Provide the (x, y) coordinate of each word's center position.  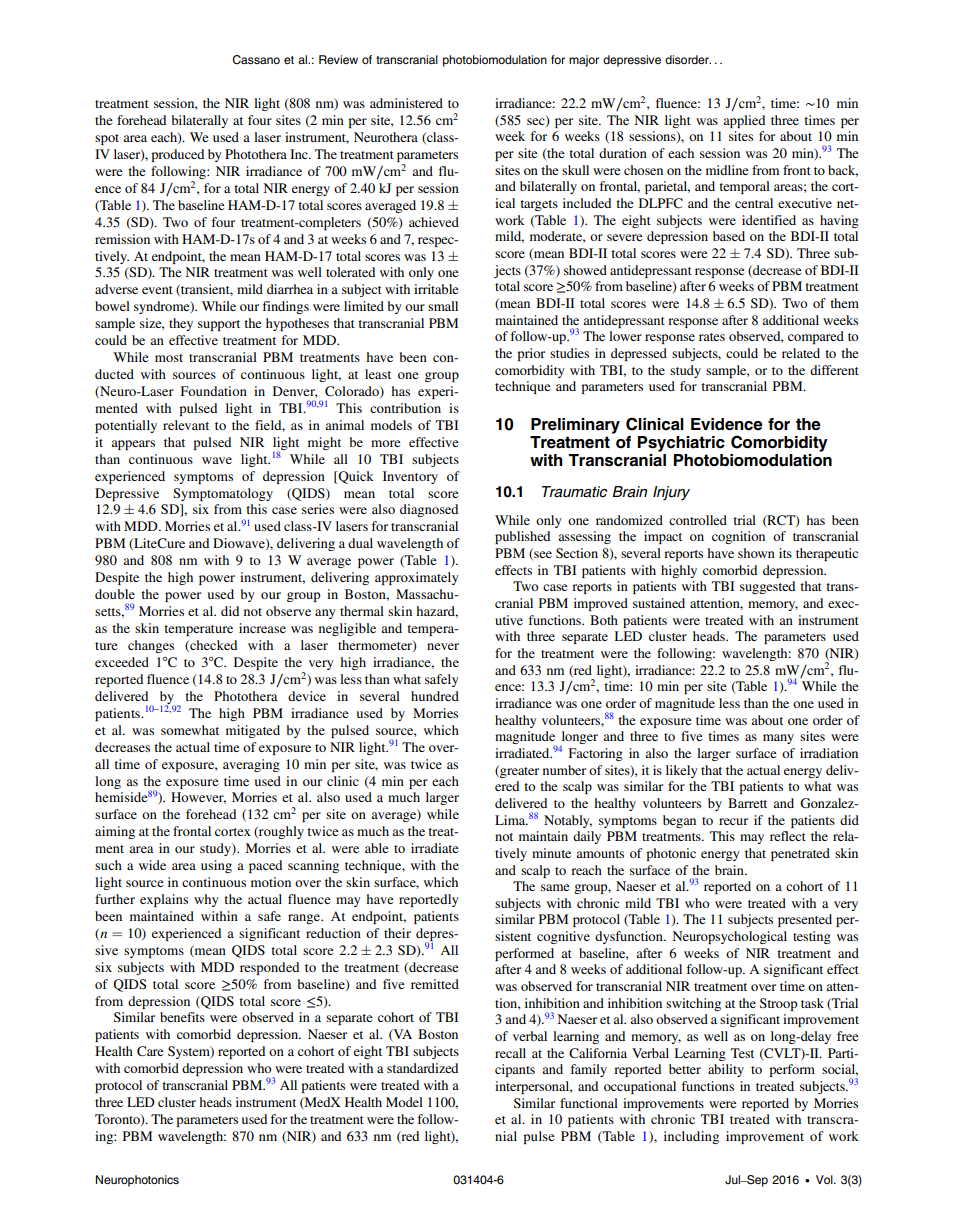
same (555, 887)
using (216, 866)
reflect (788, 836)
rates (712, 337)
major (584, 61)
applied (744, 121)
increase (262, 628)
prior (531, 354)
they (181, 324)
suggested (767, 587)
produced (177, 155)
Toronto (118, 1120)
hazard (437, 612)
